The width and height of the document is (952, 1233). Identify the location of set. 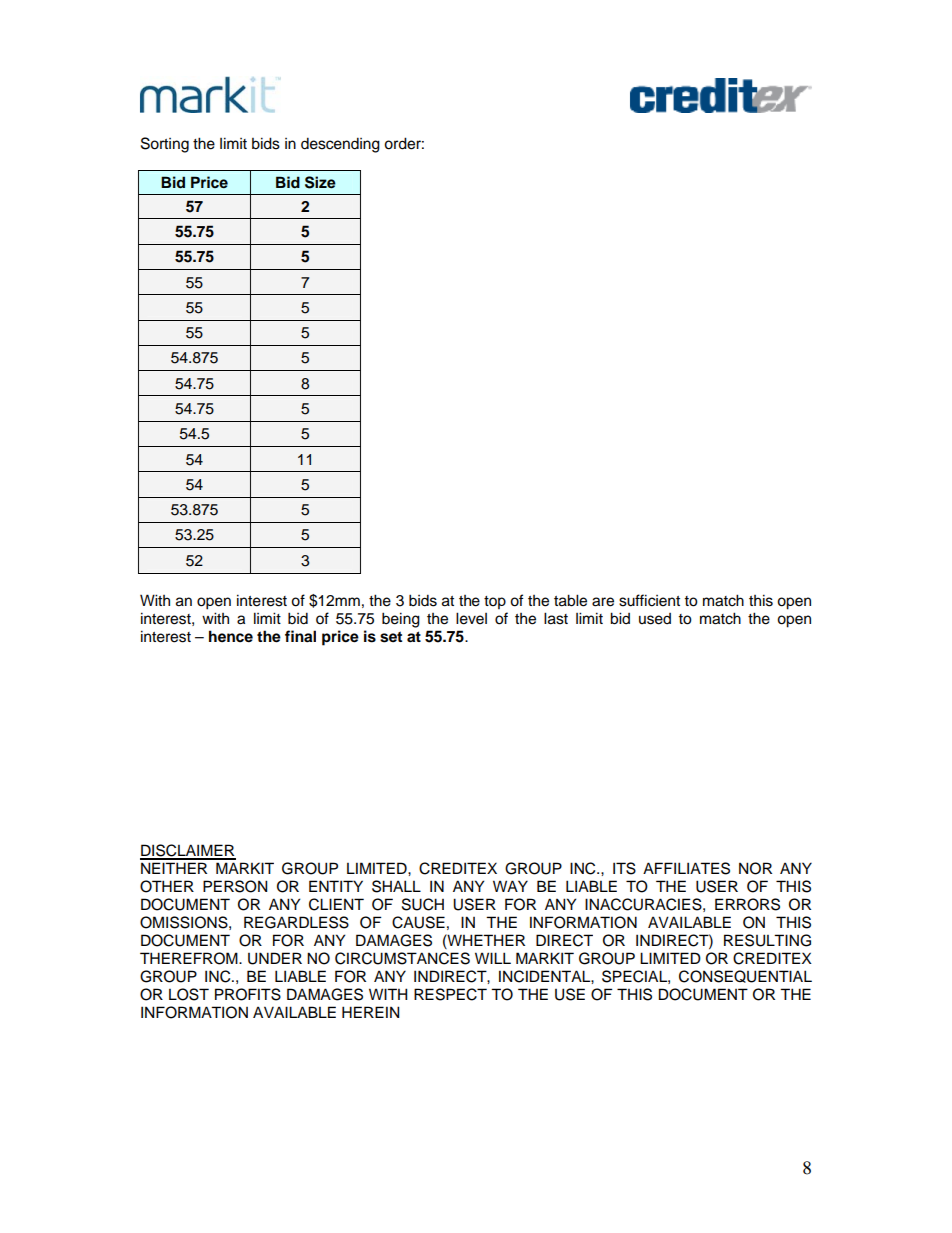
(391, 637).
